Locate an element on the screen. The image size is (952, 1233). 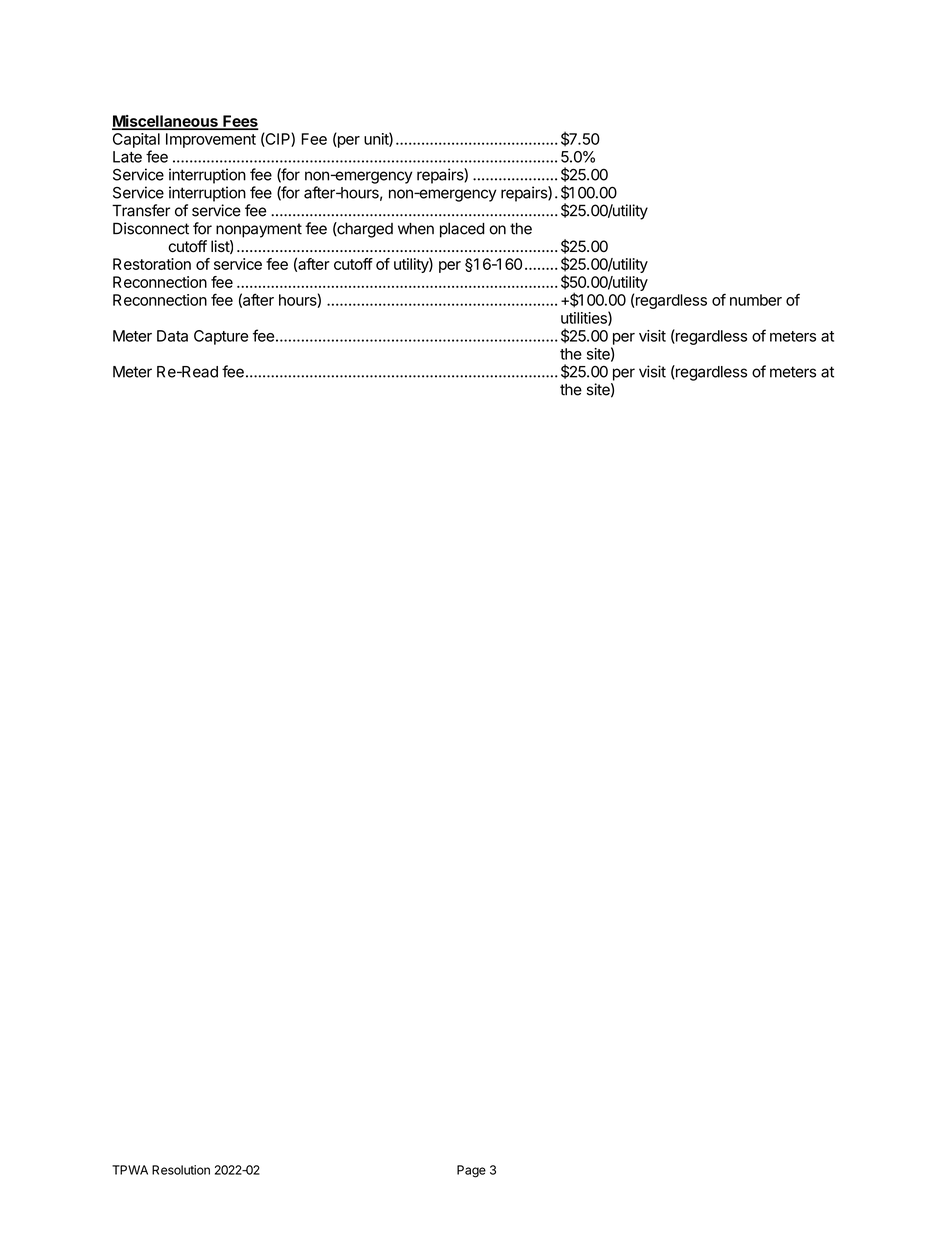
placed is located at coordinates (462, 230).
